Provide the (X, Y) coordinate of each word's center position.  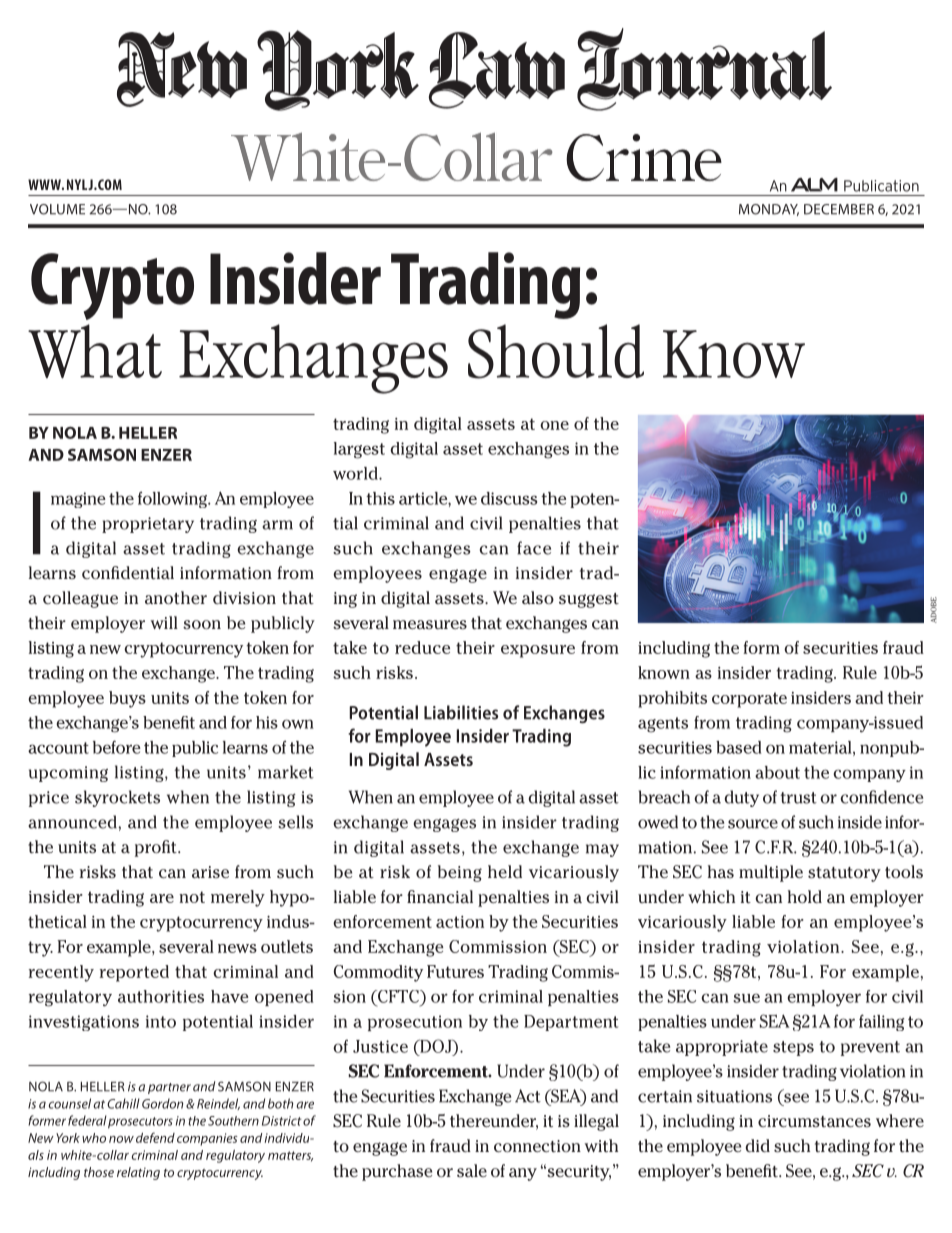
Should (556, 351)
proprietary (148, 525)
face (534, 548)
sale (472, 1171)
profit (157, 848)
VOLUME (57, 209)
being (460, 873)
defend (155, 1137)
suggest (589, 600)
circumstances (814, 1121)
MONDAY (769, 210)
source (753, 824)
